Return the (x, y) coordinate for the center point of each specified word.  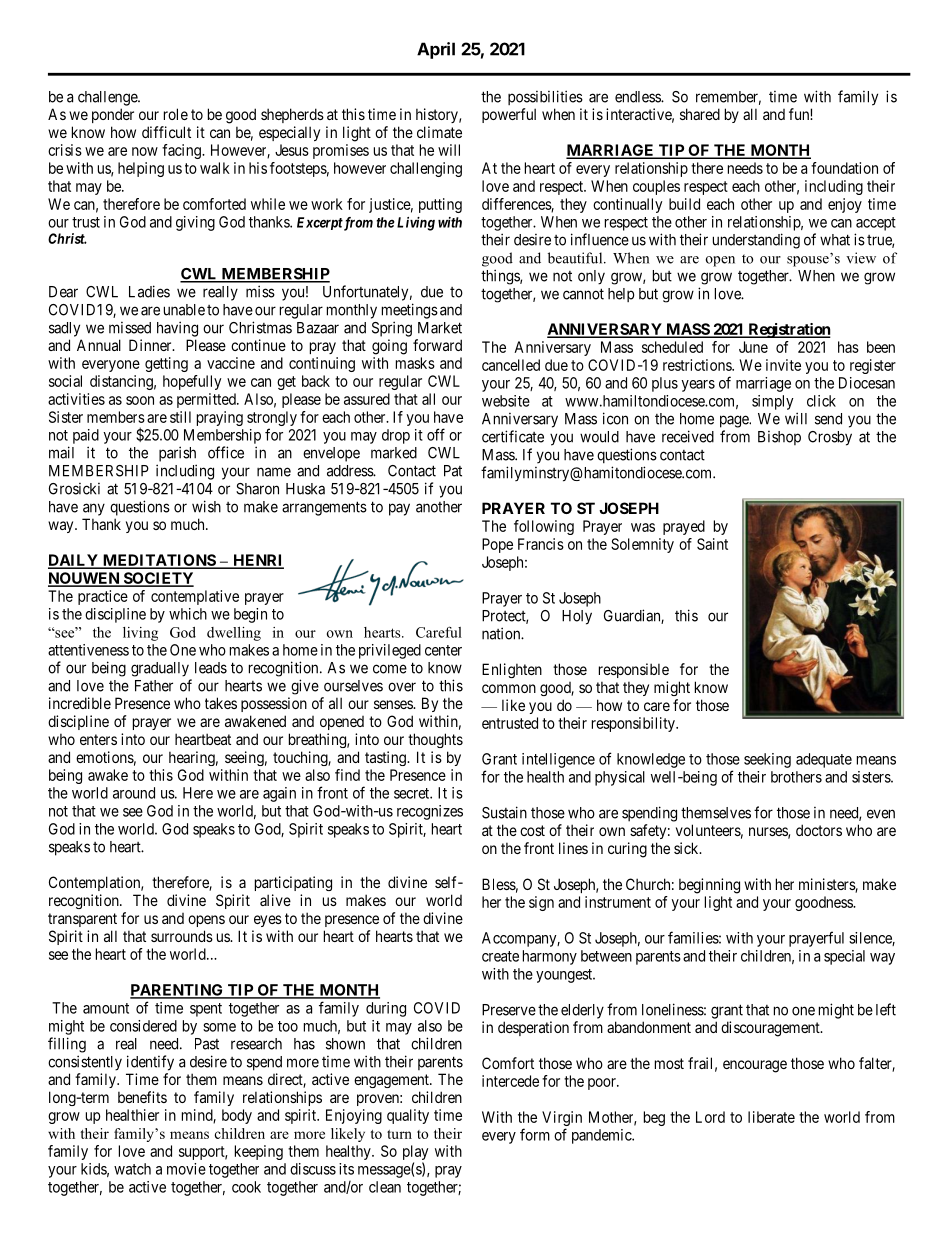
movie (186, 1169)
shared (700, 114)
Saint (712, 544)
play (415, 1154)
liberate (771, 1117)
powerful (509, 115)
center (443, 650)
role (176, 114)
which (188, 614)
